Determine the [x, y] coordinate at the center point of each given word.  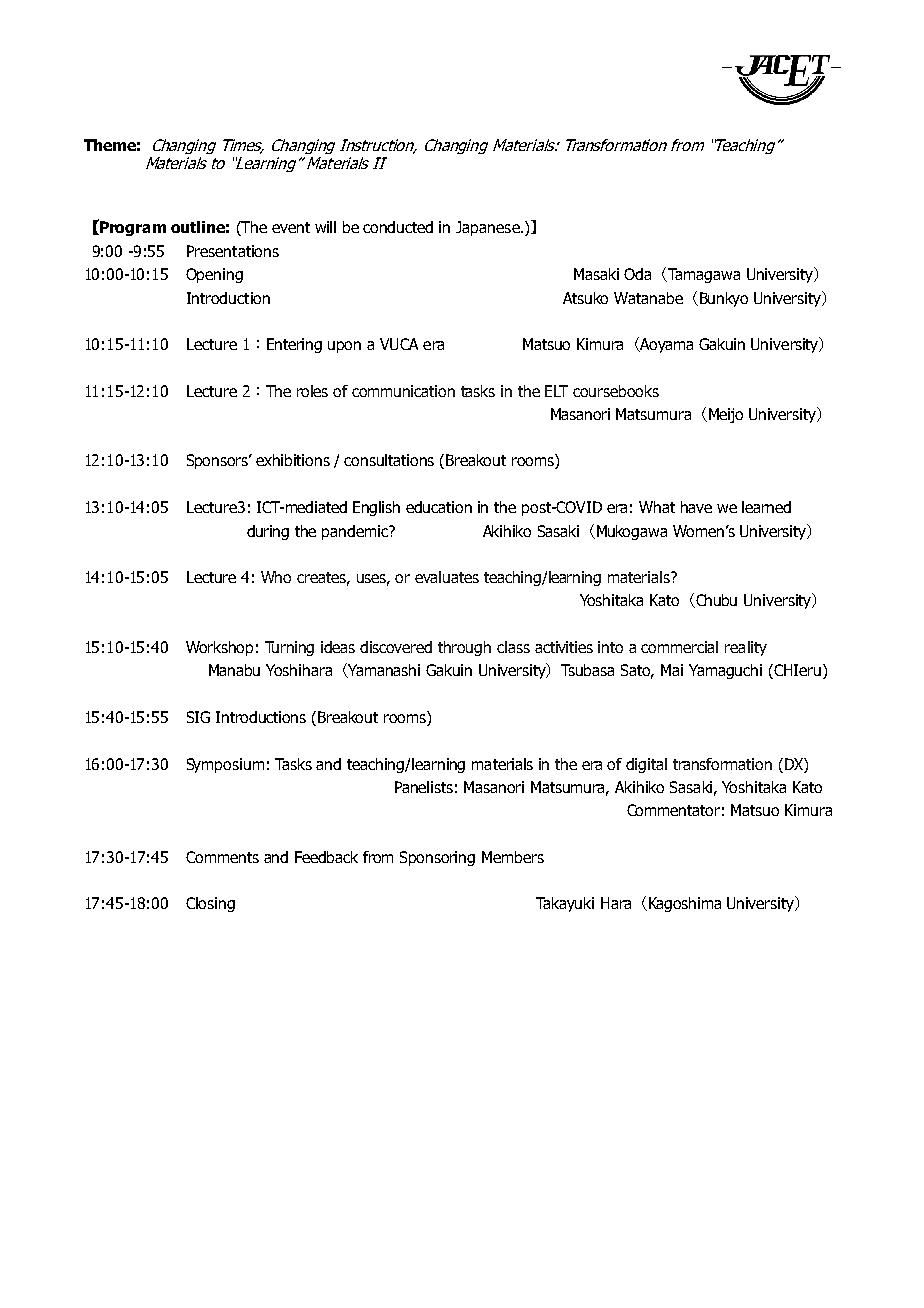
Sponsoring [437, 858]
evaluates [447, 577]
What [657, 507]
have [696, 507]
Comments [222, 857]
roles [312, 391]
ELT [556, 391]
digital [646, 765]
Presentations [233, 251]
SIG [198, 717]
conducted [398, 227]
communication [403, 391]
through [464, 648]
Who [276, 577]
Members [513, 857]
